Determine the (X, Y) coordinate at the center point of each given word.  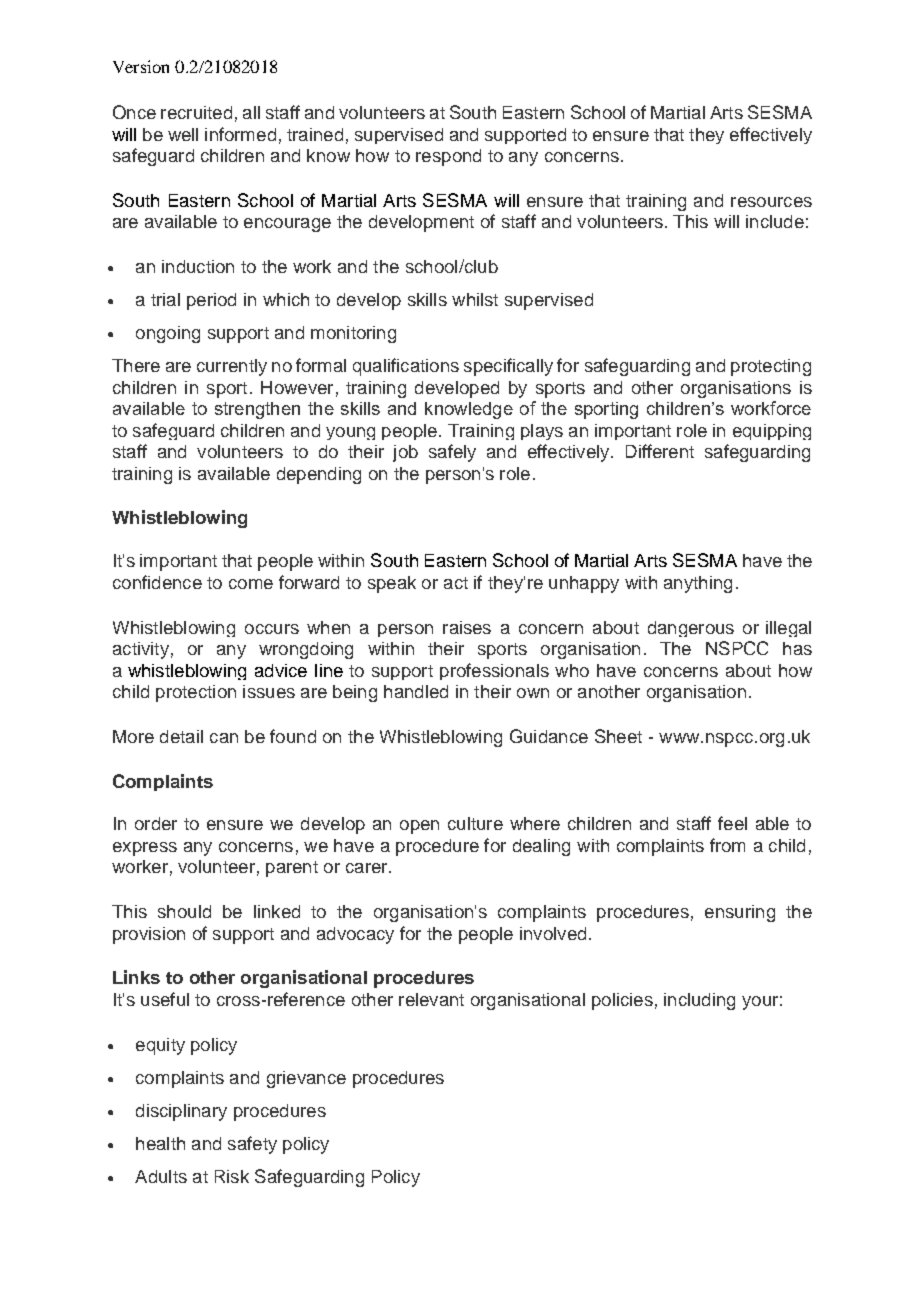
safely (452, 453)
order (156, 823)
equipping (772, 432)
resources (771, 202)
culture (475, 823)
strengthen (257, 410)
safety (252, 1145)
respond (448, 157)
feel (732, 823)
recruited (196, 112)
